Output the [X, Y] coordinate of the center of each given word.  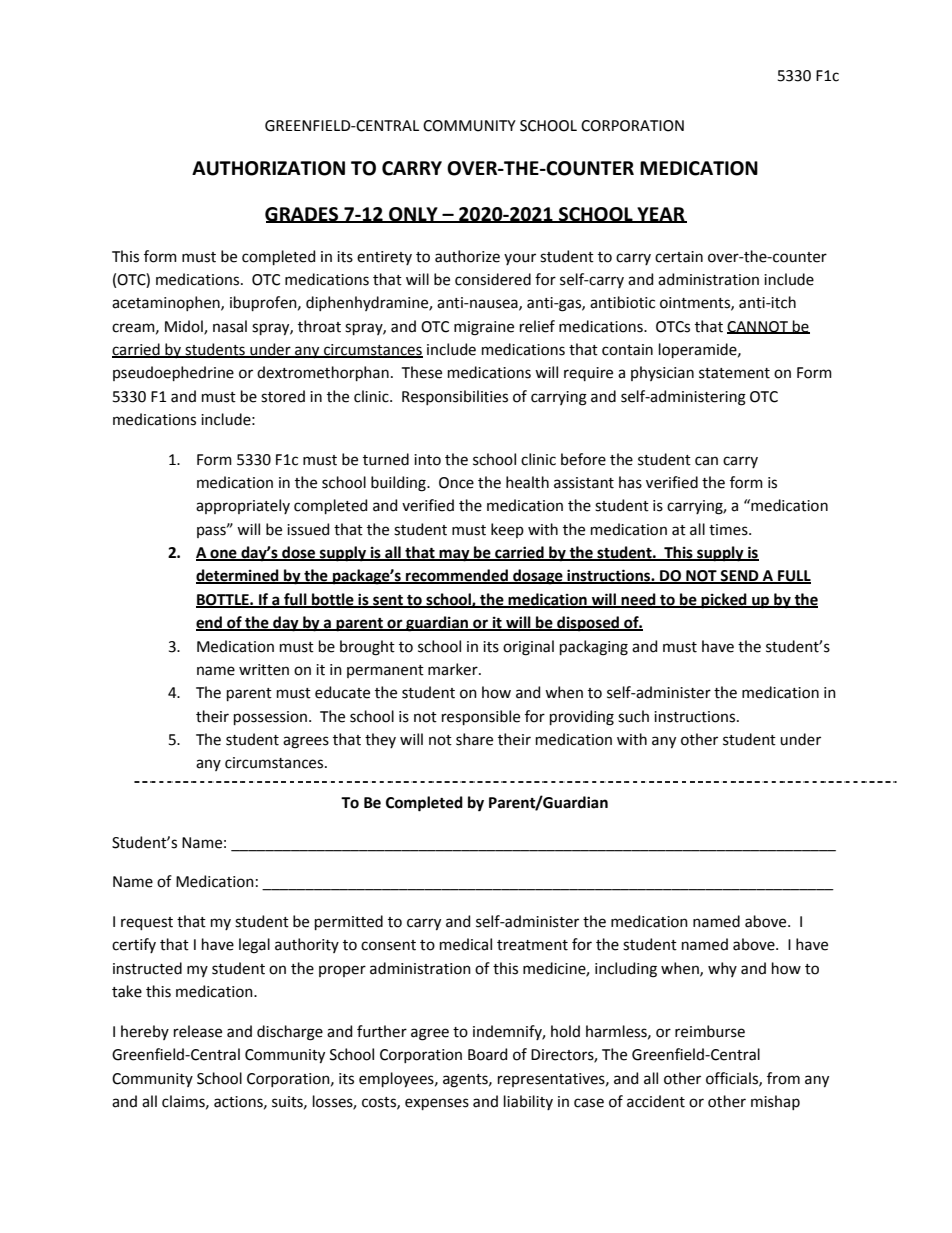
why [722, 969]
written [264, 670]
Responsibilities [455, 397]
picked [724, 601]
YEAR [661, 215]
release [198, 1031]
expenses [437, 1104]
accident [656, 1101]
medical [466, 944]
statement [734, 373]
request [147, 923]
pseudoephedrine [173, 373]
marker [454, 669]
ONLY [413, 215]
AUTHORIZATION [268, 168]
